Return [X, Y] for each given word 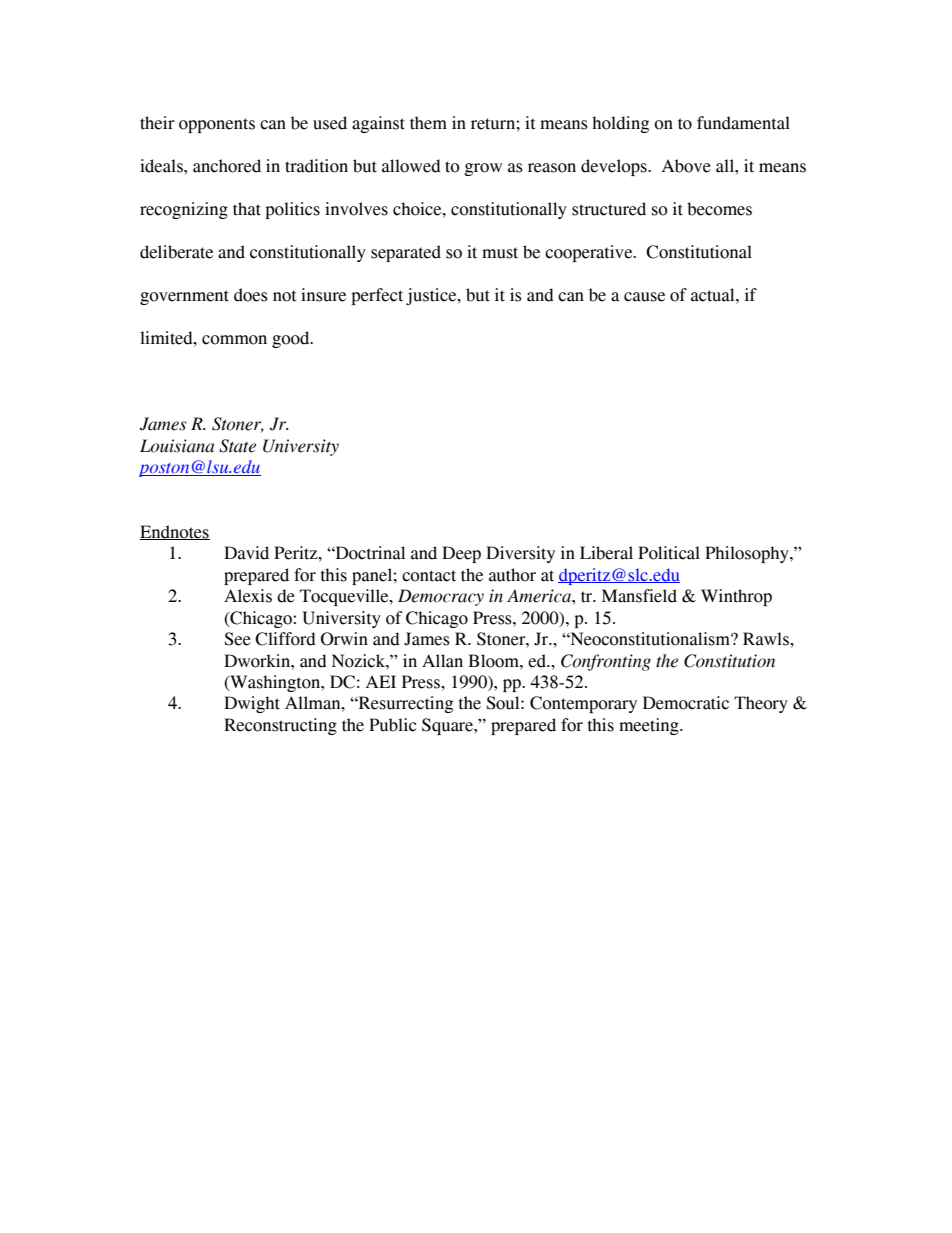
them [428, 123]
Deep [461, 554]
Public [392, 725]
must [500, 253]
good [292, 339]
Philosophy [748, 554]
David [246, 553]
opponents [217, 125]
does [251, 295]
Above [686, 166]
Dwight [252, 704]
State [237, 446]
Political [669, 553]
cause [644, 297]
